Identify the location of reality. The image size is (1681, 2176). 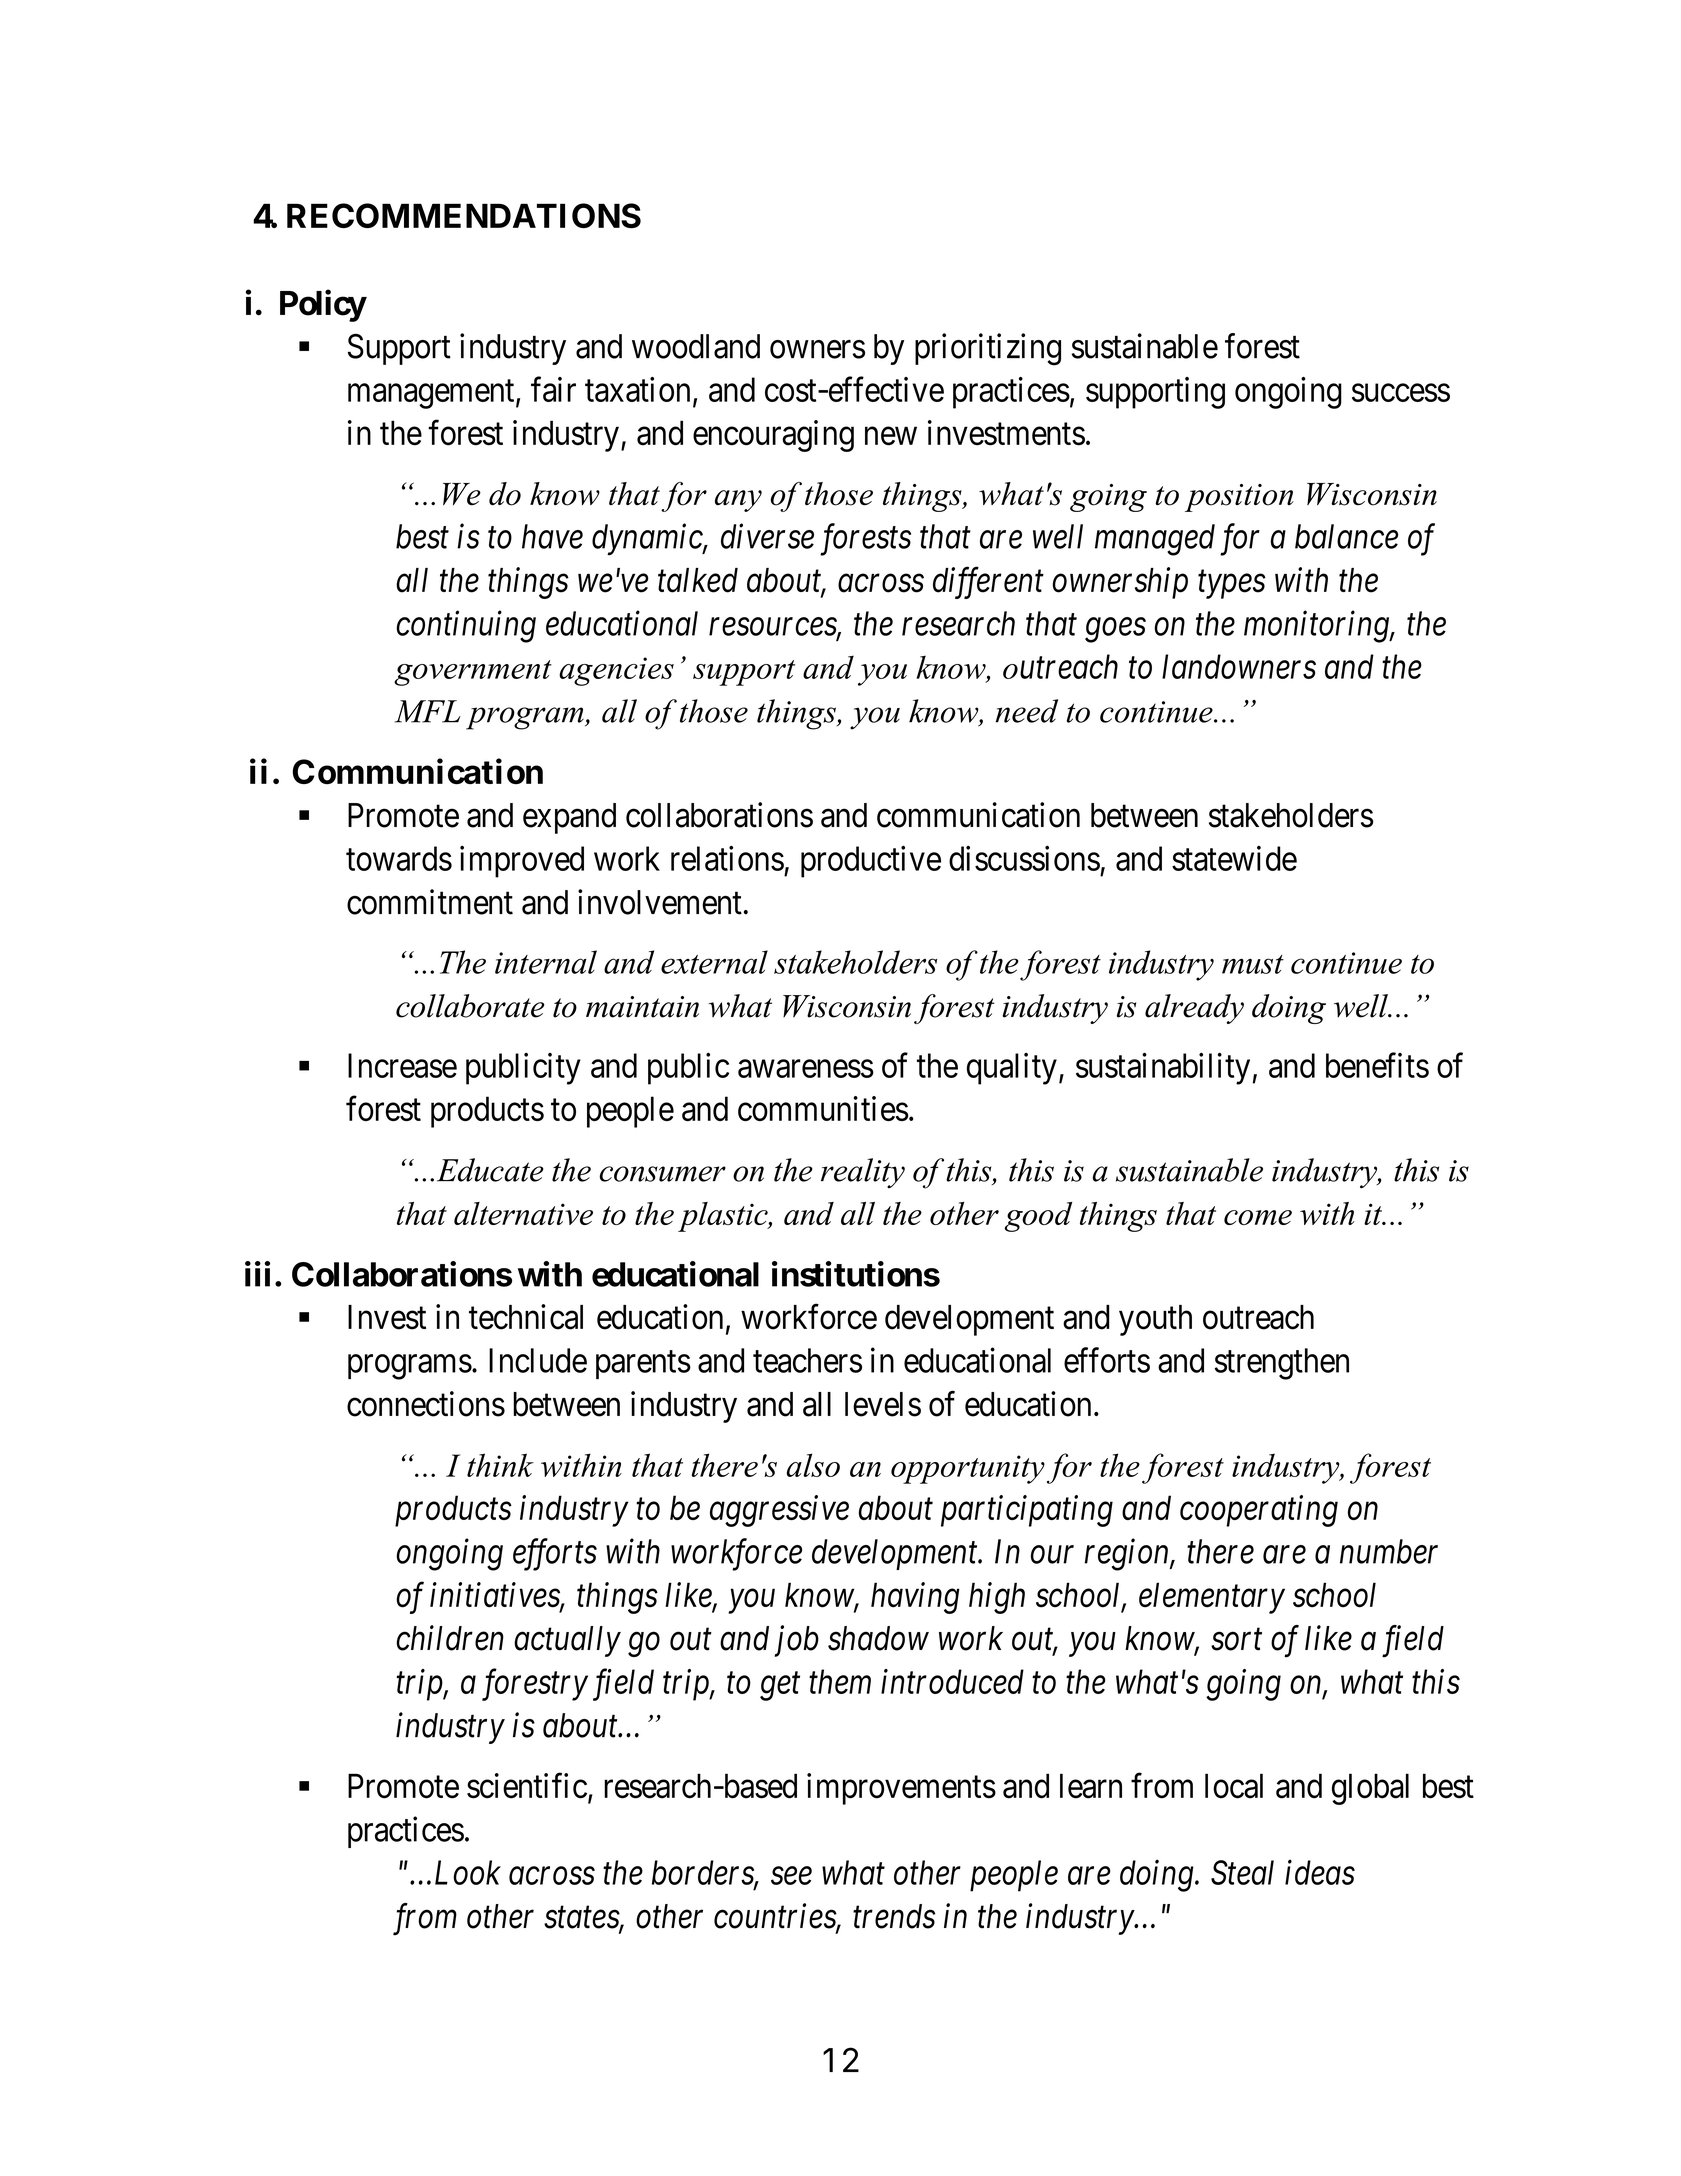
(863, 1173).
